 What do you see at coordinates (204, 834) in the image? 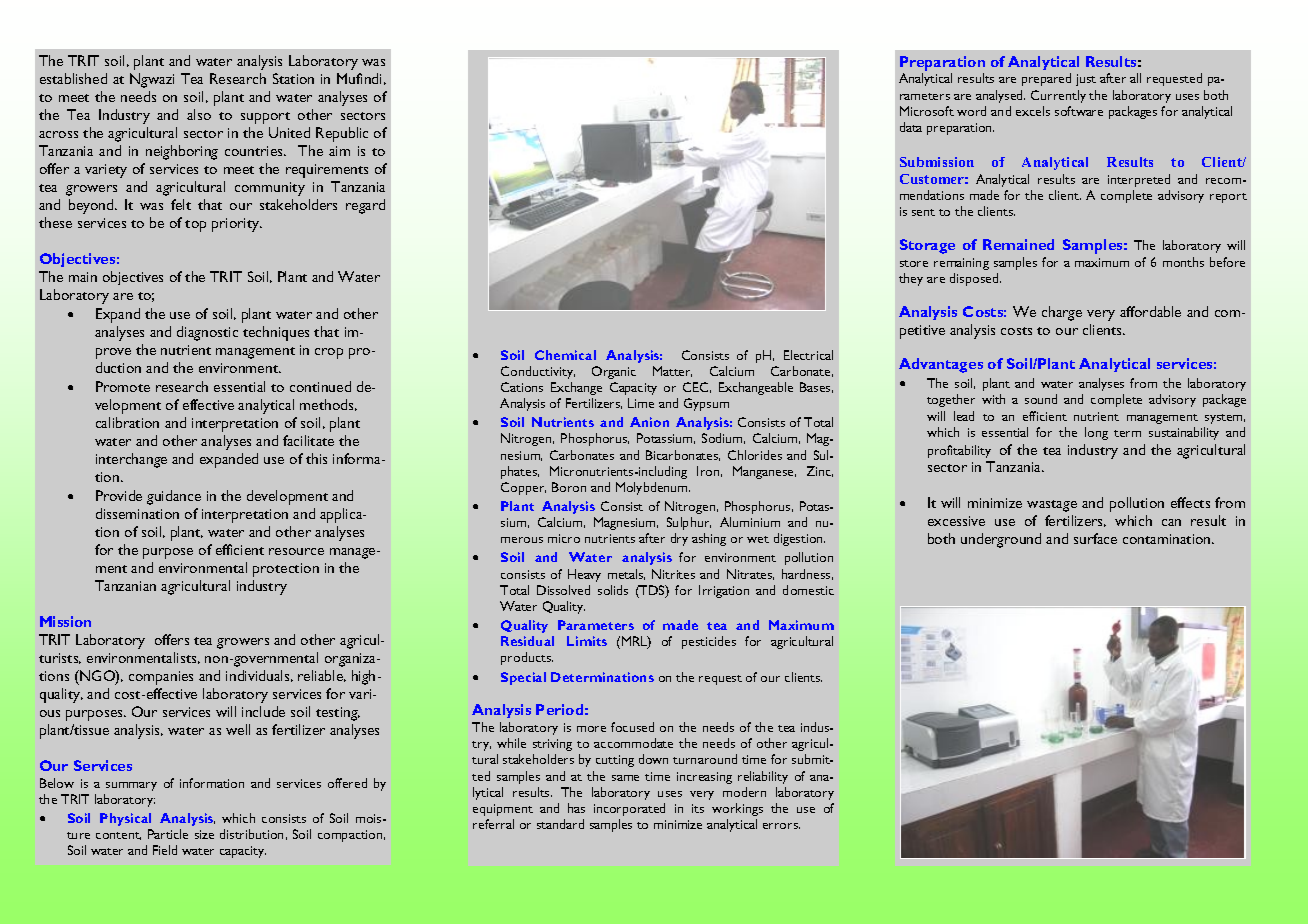
I see `size` at bounding box center [204, 834].
